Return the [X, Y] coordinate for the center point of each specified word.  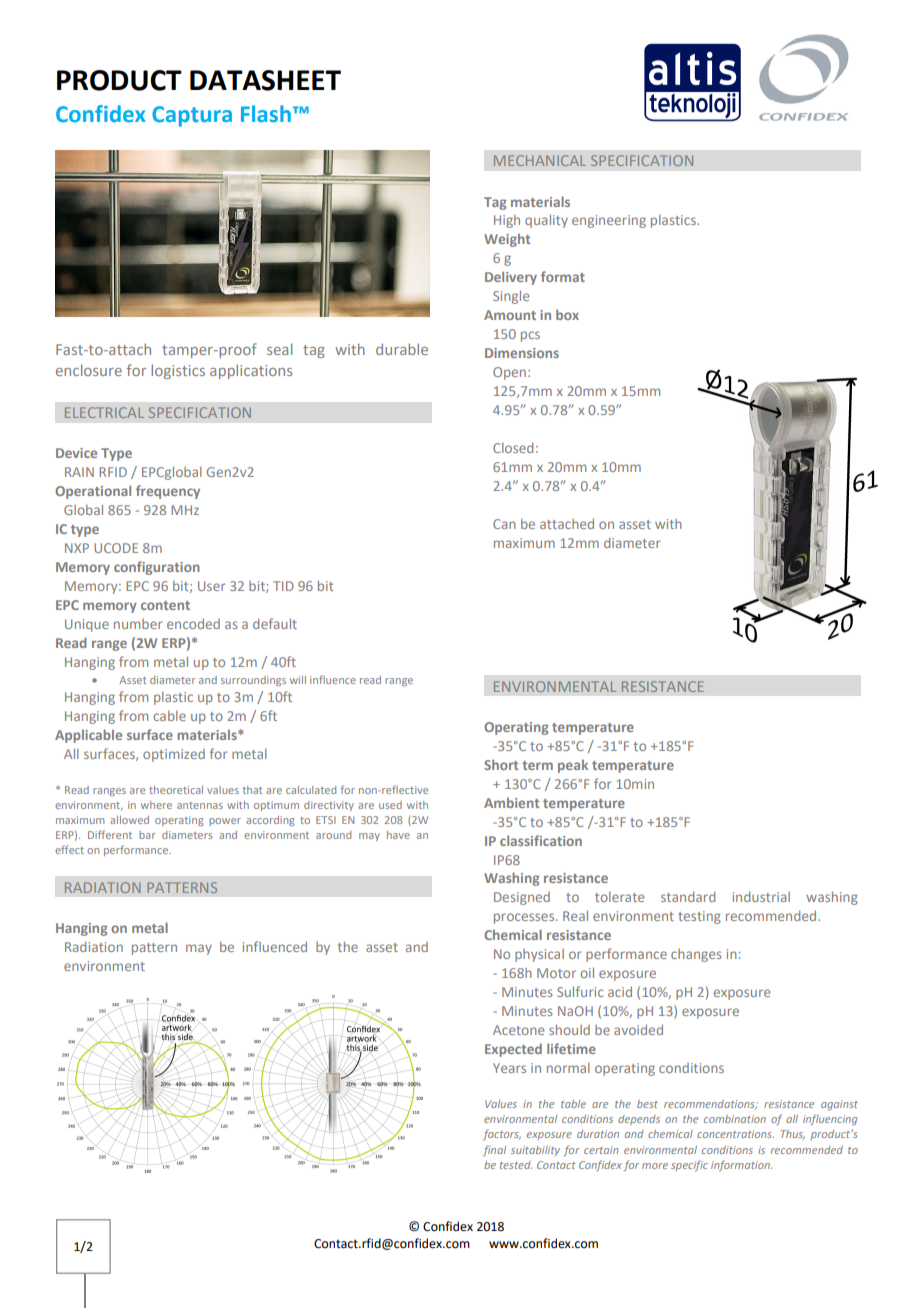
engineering [609, 221]
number [138, 624]
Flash [266, 113]
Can [504, 524]
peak [573, 766]
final [494, 1150]
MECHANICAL [540, 160]
